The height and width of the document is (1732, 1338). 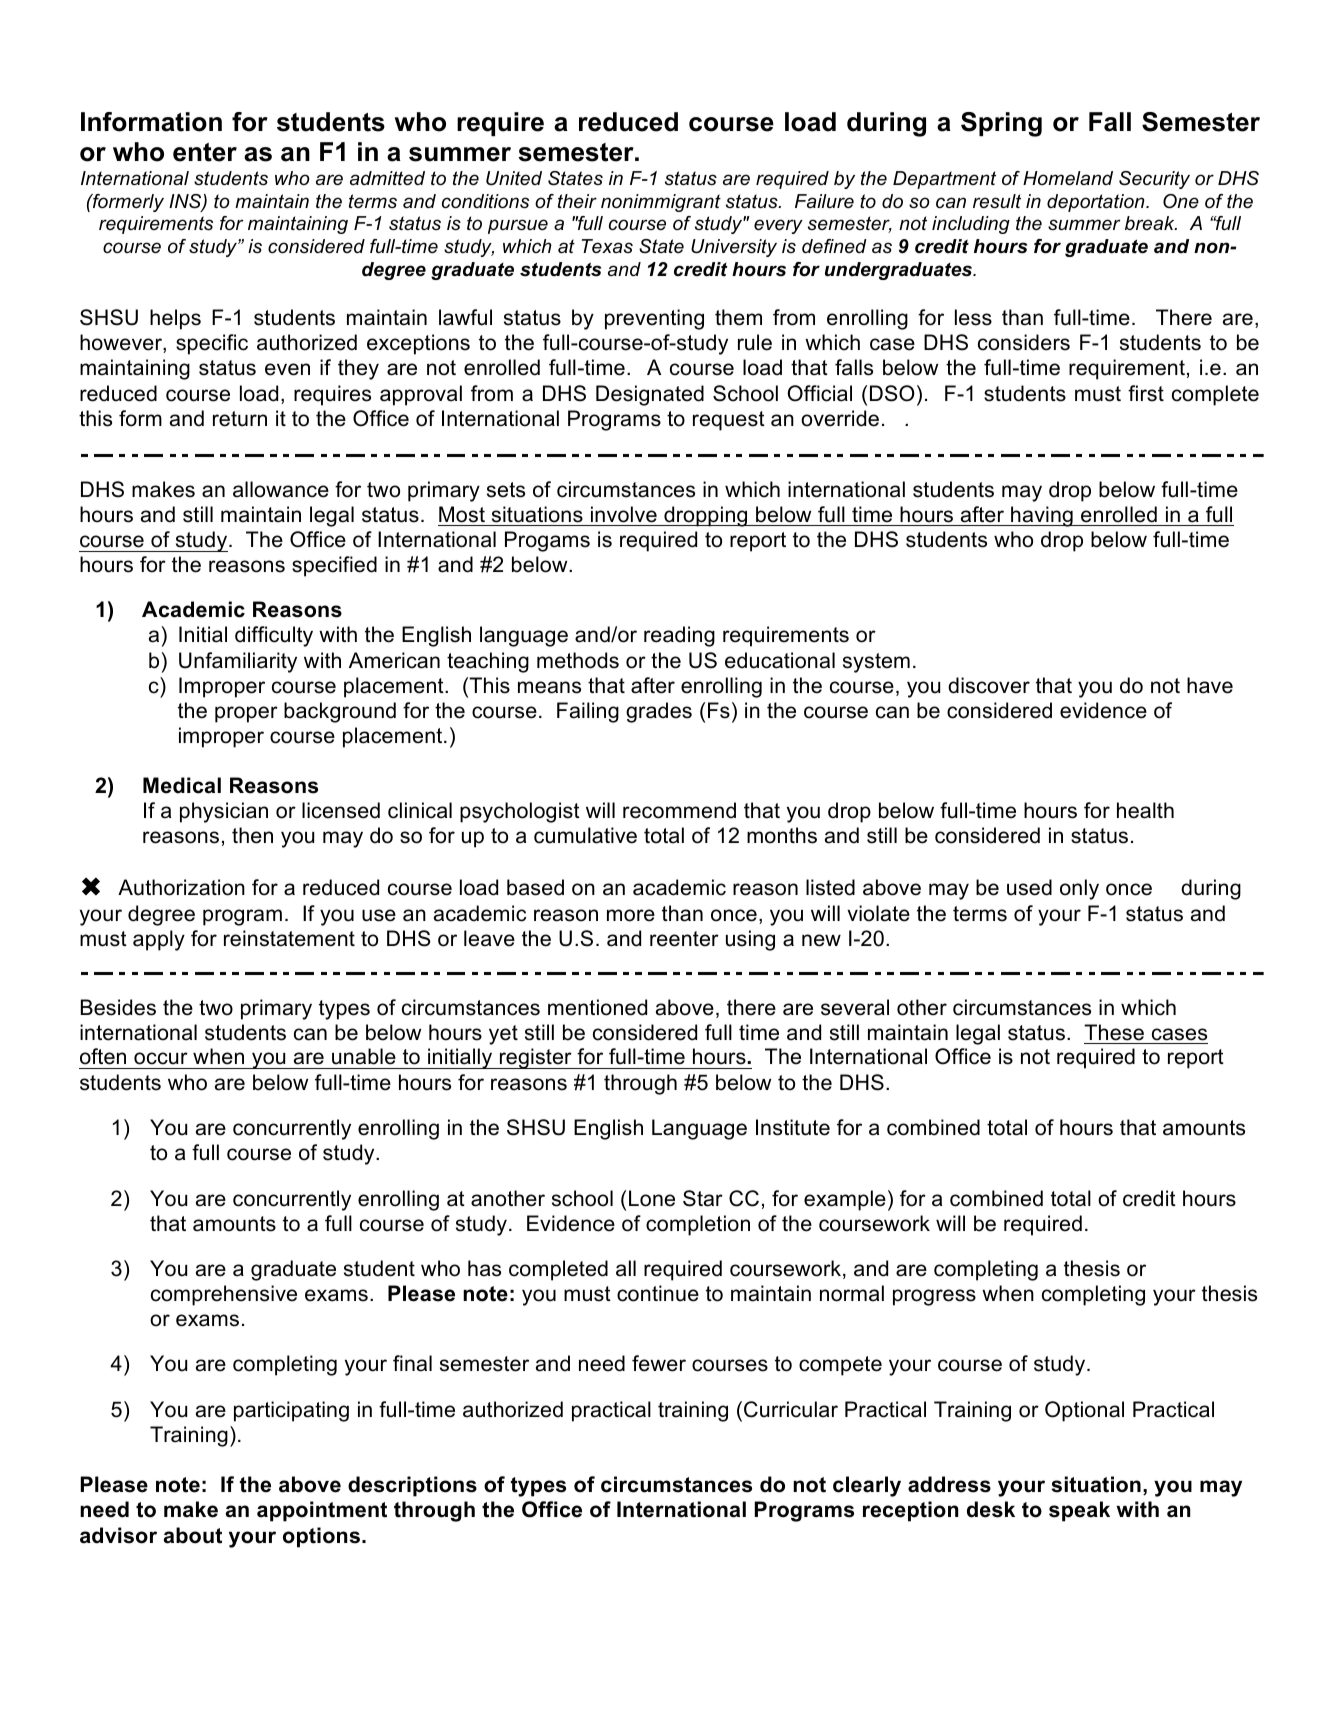 What do you see at coordinates (161, 1058) in the document?
I see `occur` at bounding box center [161, 1058].
